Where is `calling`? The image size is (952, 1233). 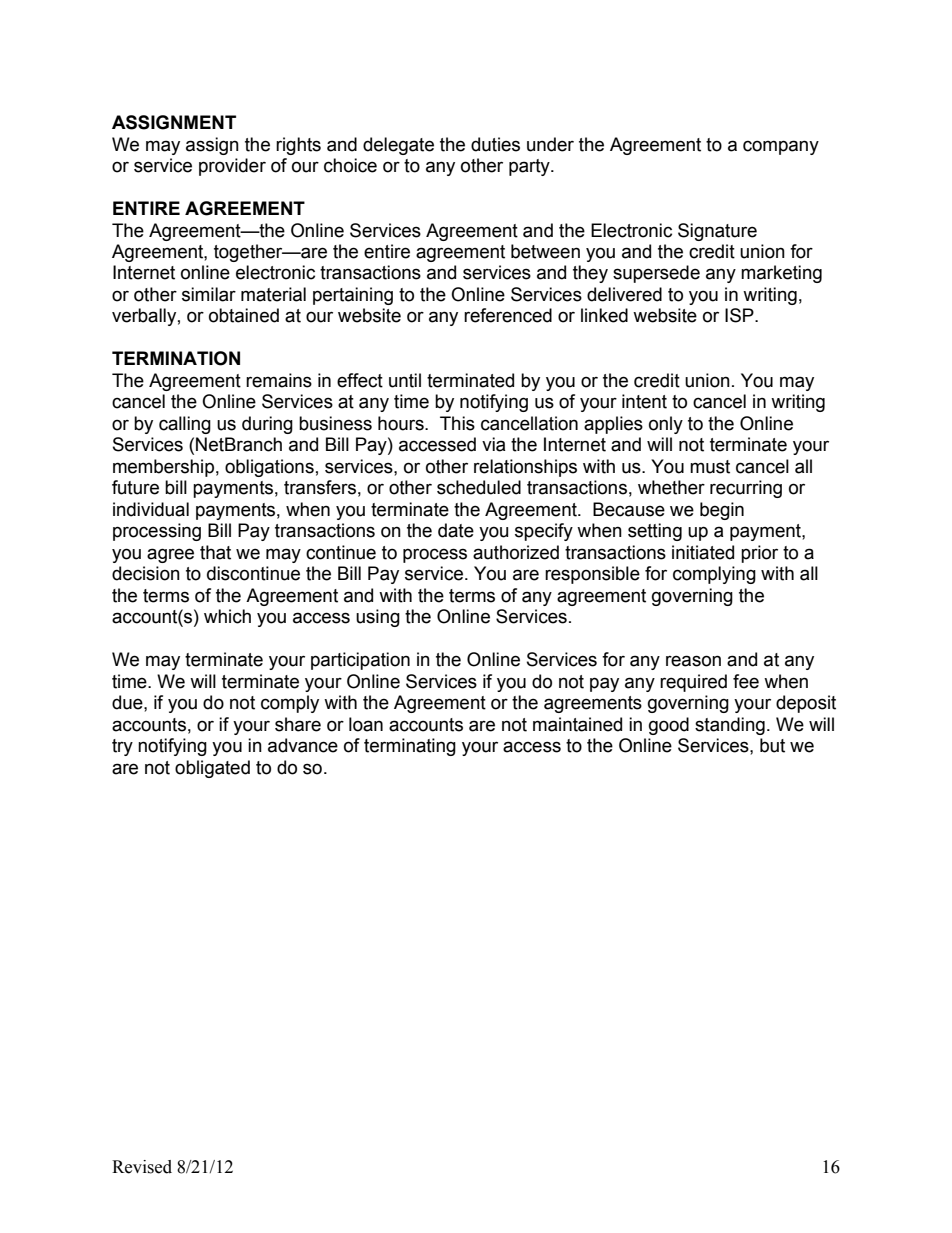 calling is located at coordinates (185, 425).
